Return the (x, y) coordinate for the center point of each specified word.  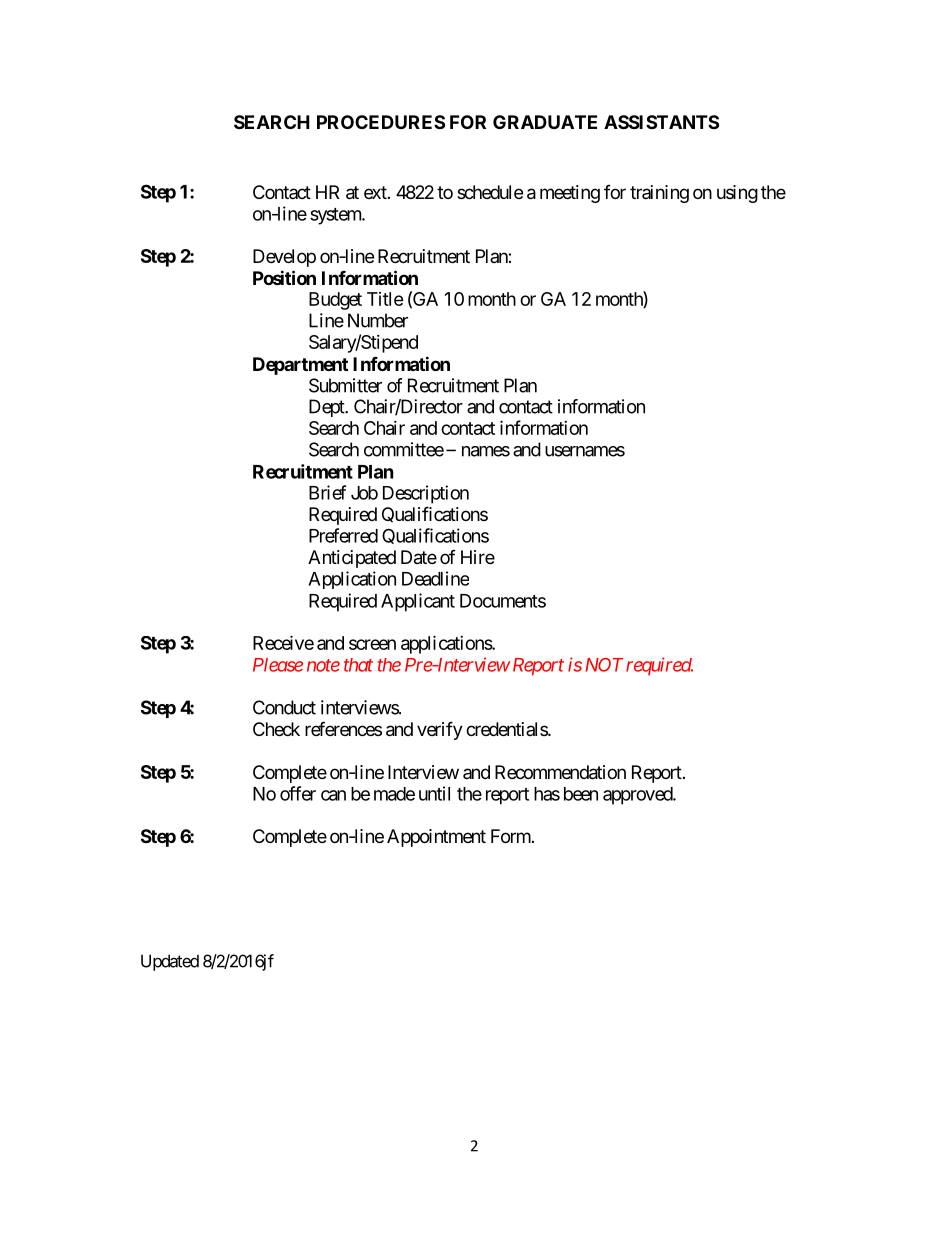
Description (426, 494)
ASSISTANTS (661, 122)
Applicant (418, 602)
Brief (327, 492)
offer (298, 793)
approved (638, 796)
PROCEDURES (381, 122)
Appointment (436, 838)
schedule (490, 192)
